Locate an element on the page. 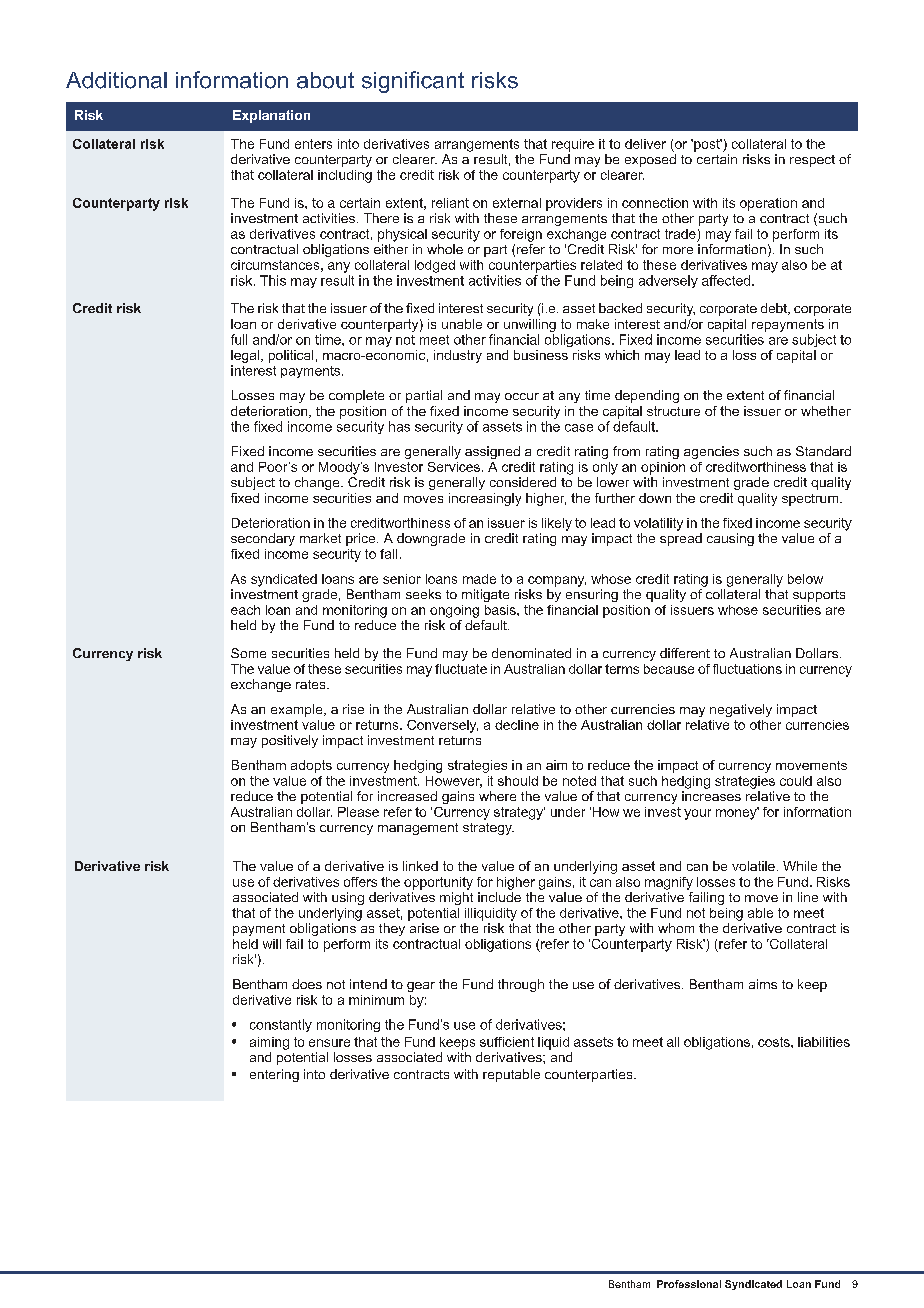  significant is located at coordinates (413, 82).
